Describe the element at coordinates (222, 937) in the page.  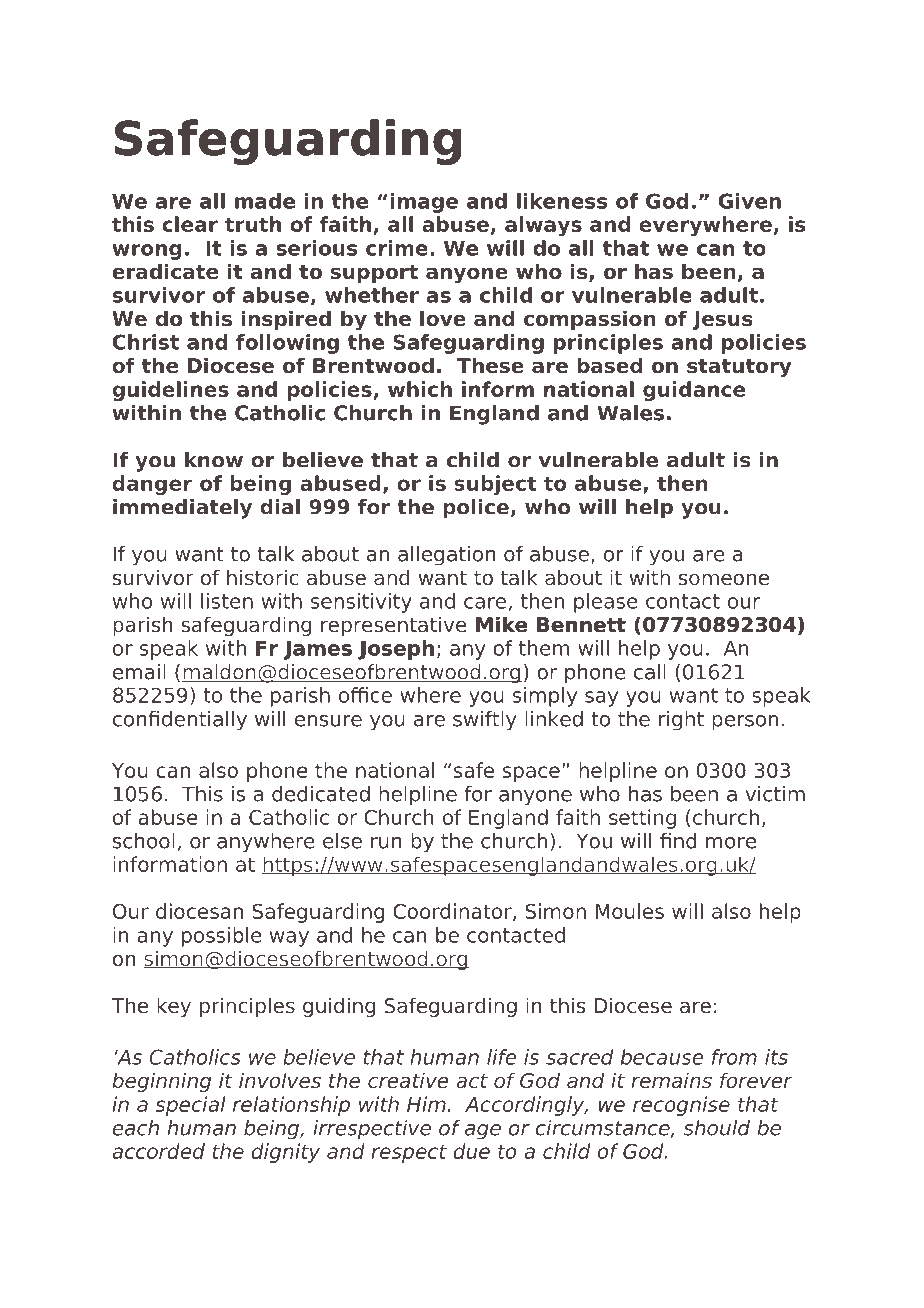
I see `possible` at that location.
